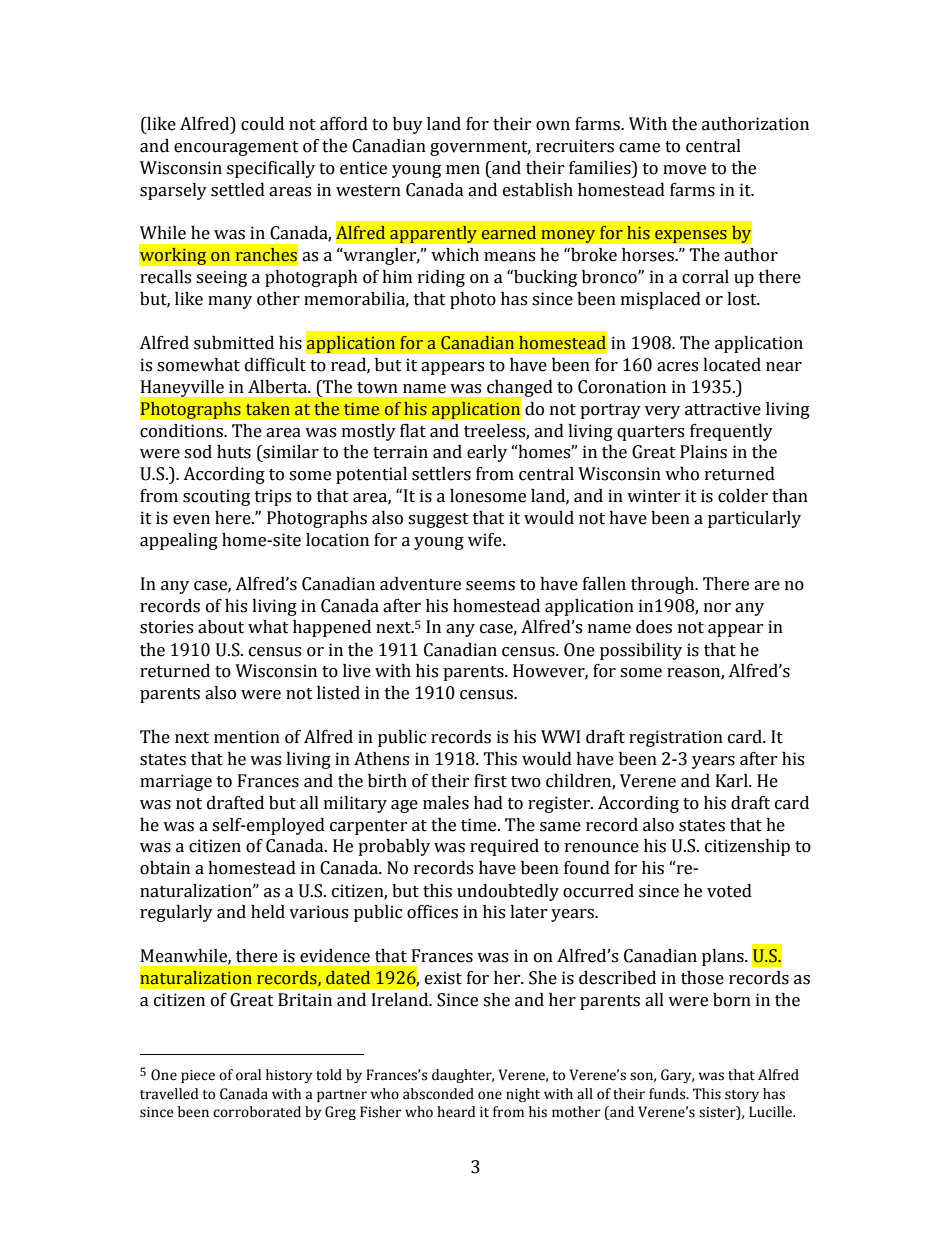 The height and width of the page is (1233, 952). Describe the element at coordinates (438, 1094) in the page. I see `absconded` at that location.
